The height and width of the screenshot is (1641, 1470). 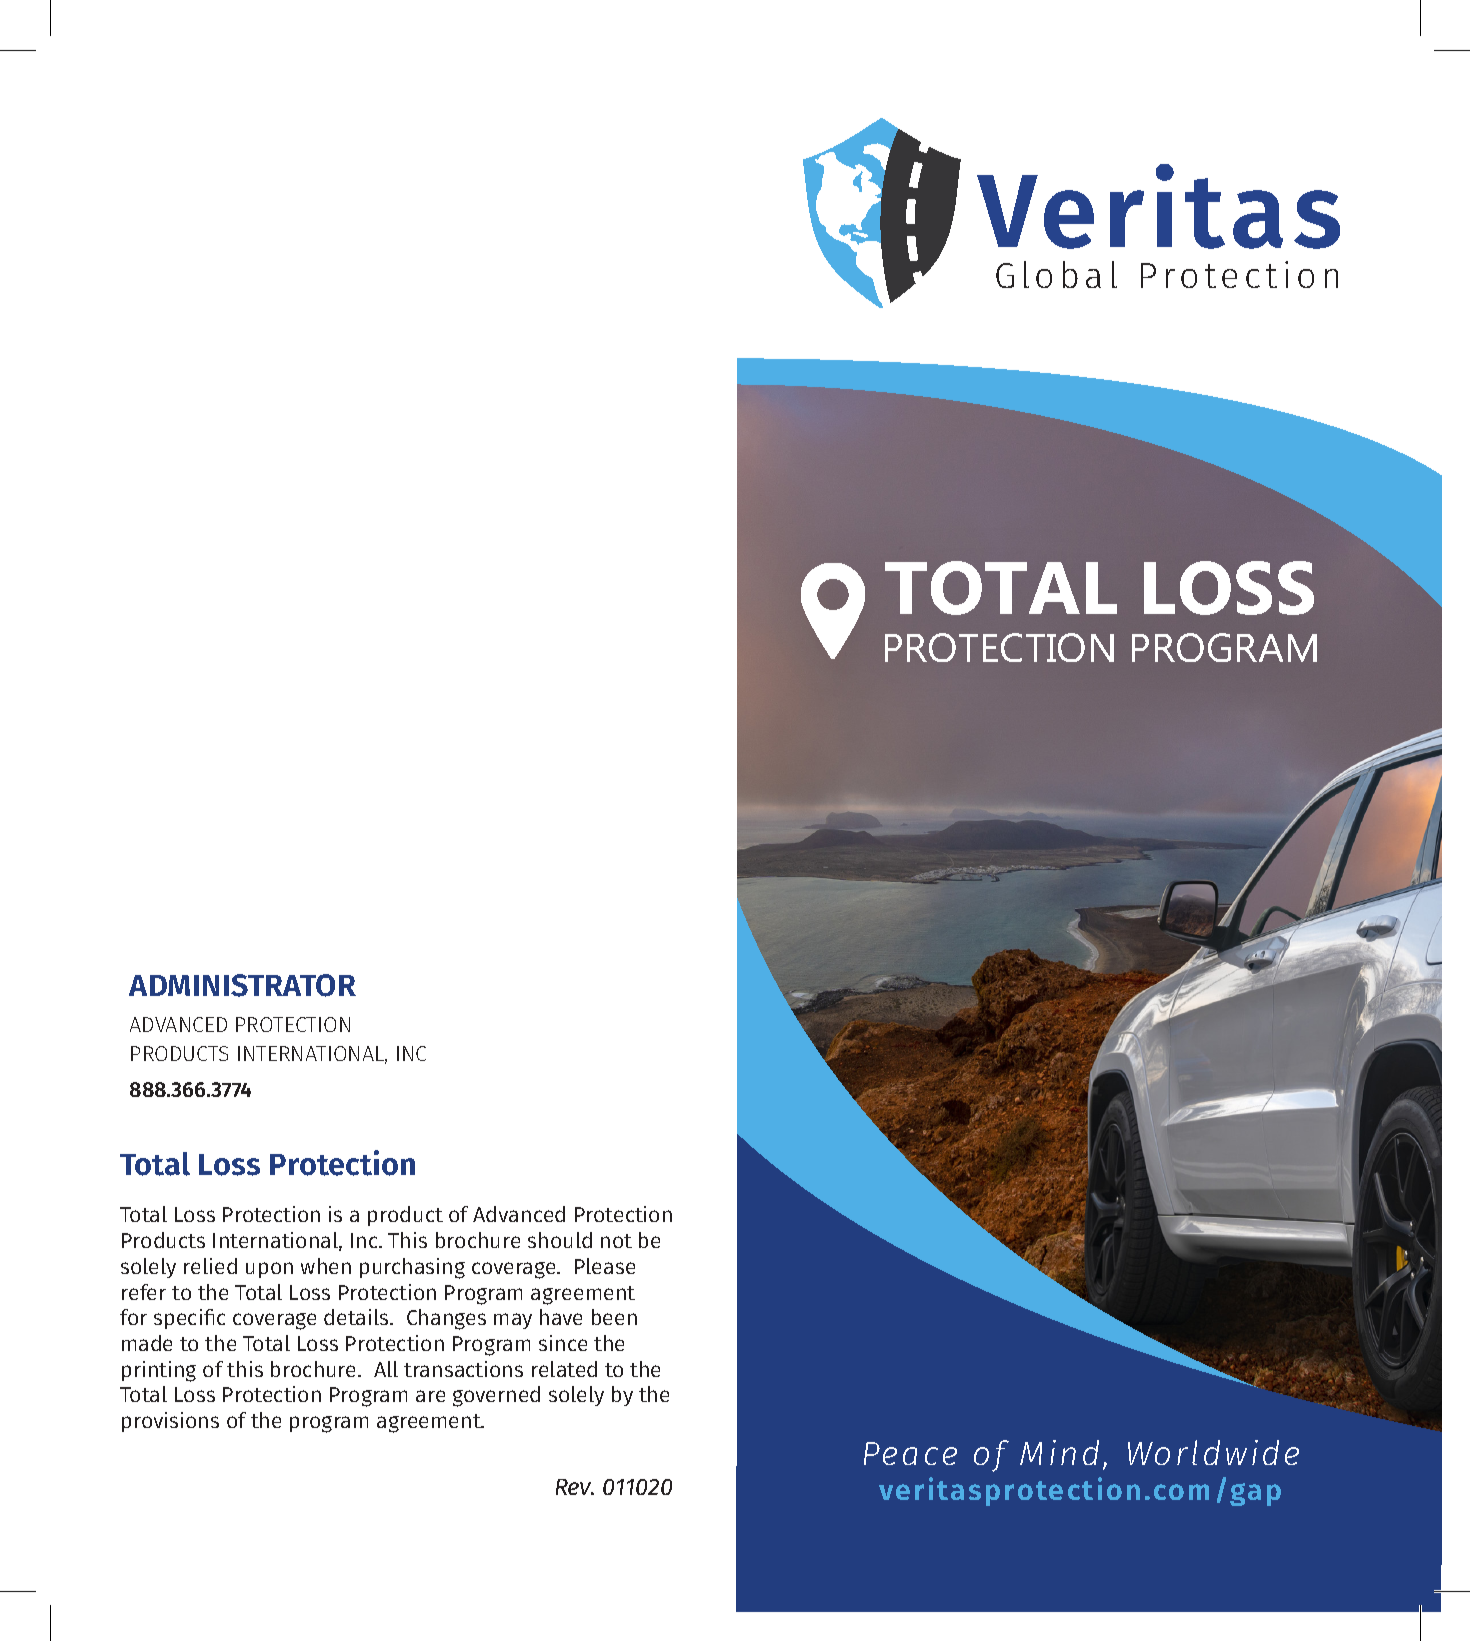 What do you see at coordinates (1059, 1452) in the screenshot?
I see `Mind` at bounding box center [1059, 1452].
